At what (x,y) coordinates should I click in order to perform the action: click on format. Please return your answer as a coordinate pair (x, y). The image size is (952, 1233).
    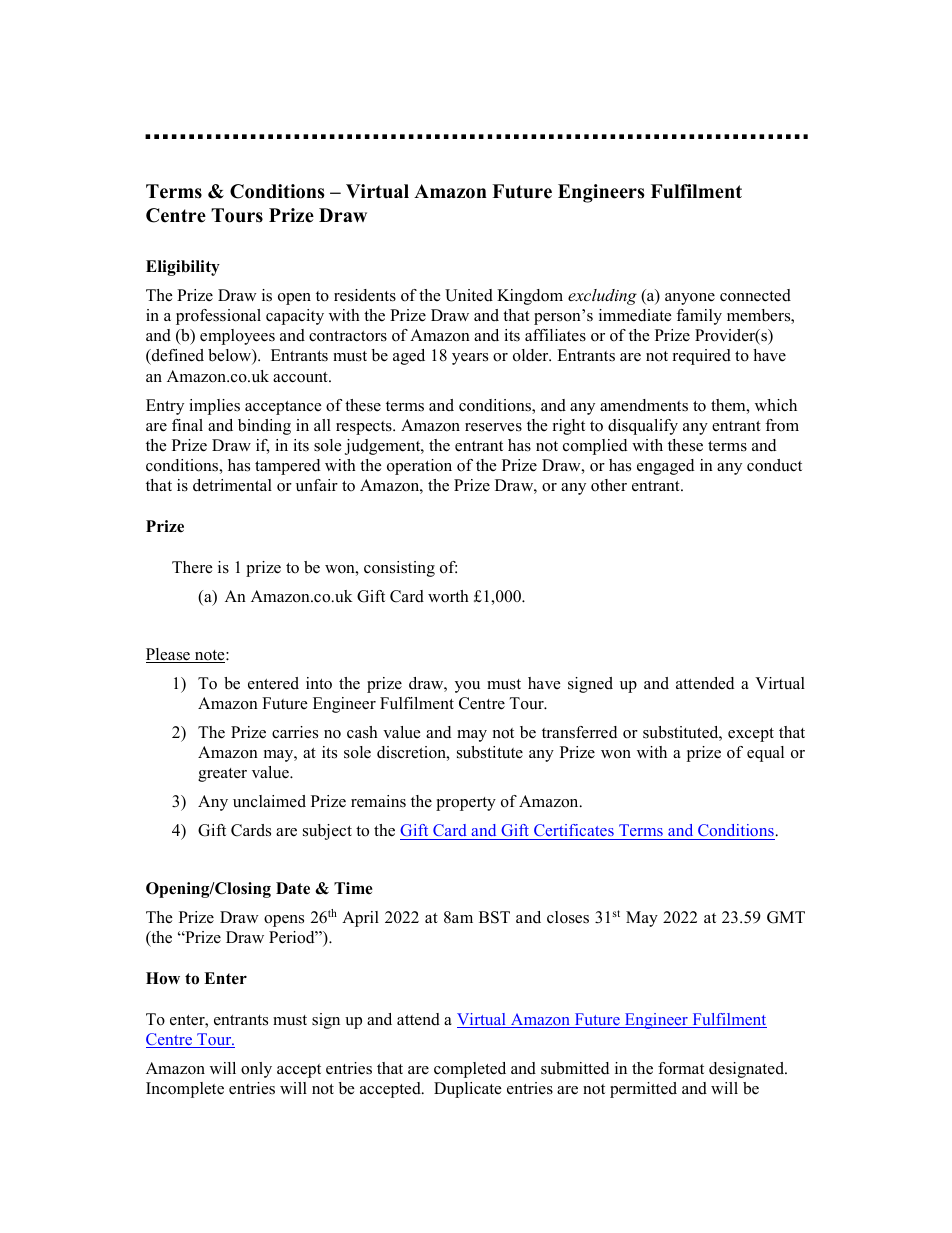
    Looking at the image, I should click on (681, 1068).
